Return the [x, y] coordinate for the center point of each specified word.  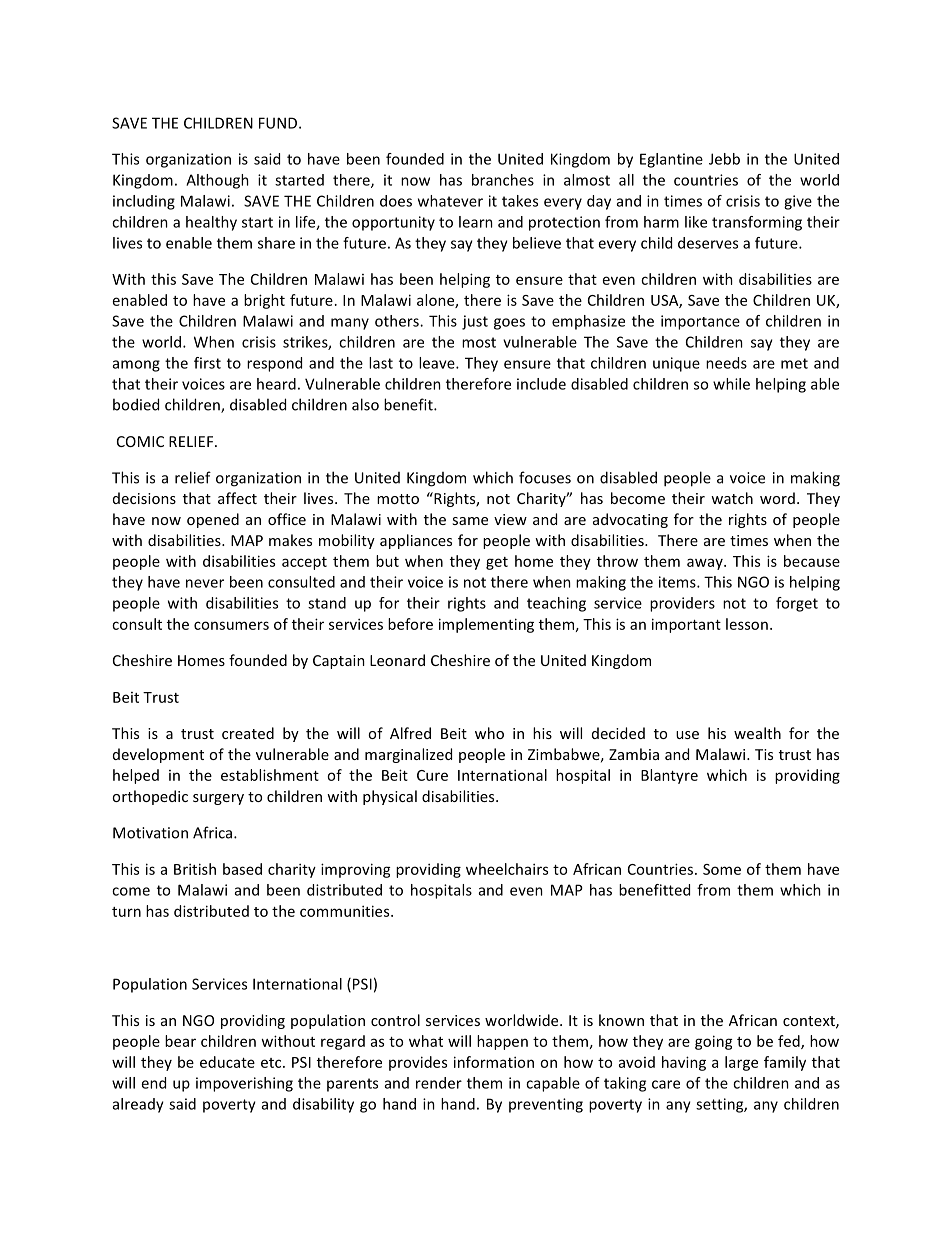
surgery [218, 799]
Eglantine [671, 160]
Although [217, 181]
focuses [545, 477]
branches [503, 180]
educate [227, 1062]
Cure [432, 775]
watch [732, 498]
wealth [757, 733]
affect [237, 498]
